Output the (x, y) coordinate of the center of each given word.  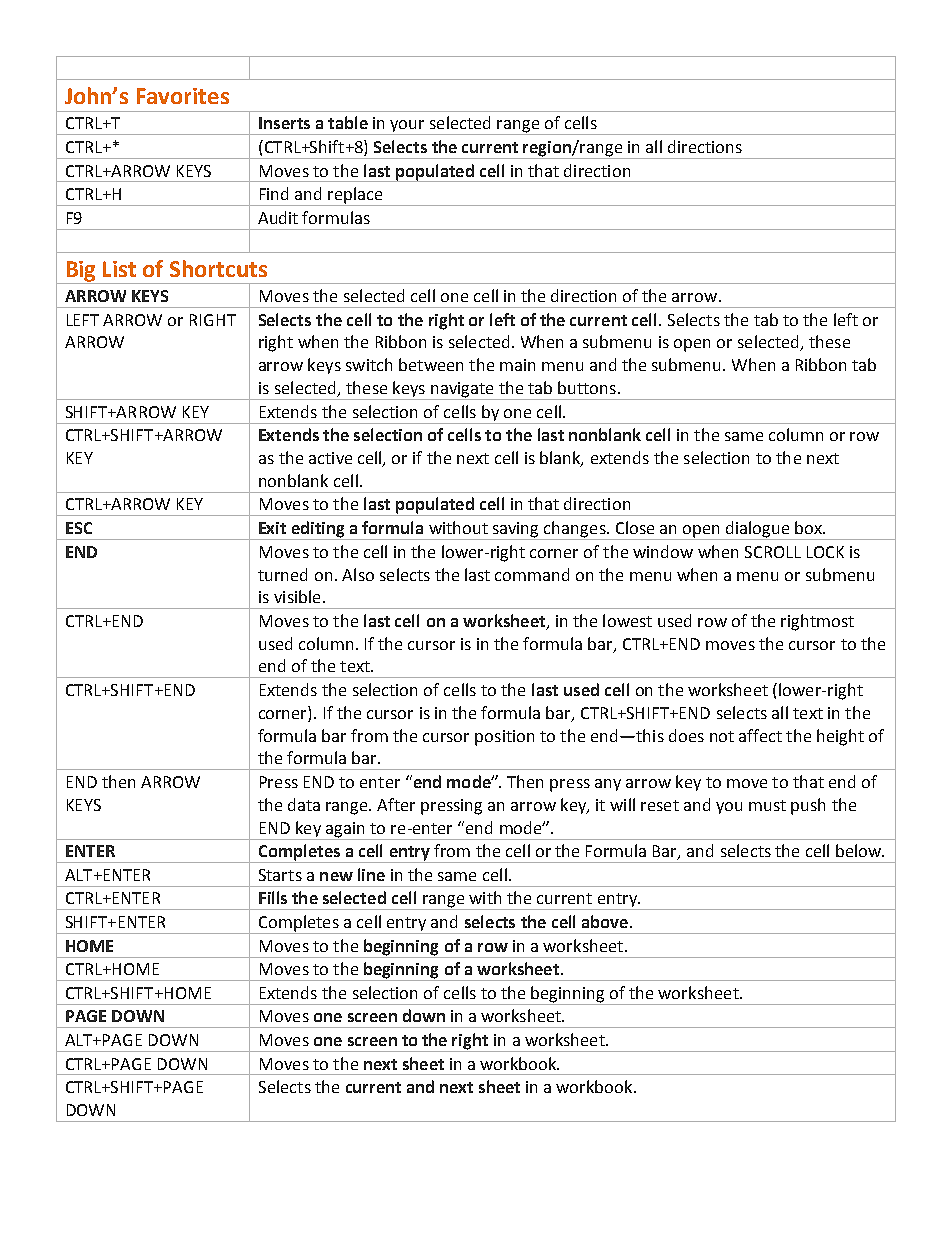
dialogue (758, 530)
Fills (273, 897)
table (348, 122)
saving (516, 531)
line (371, 874)
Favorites (183, 96)
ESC (79, 528)
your (407, 127)
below (859, 850)
